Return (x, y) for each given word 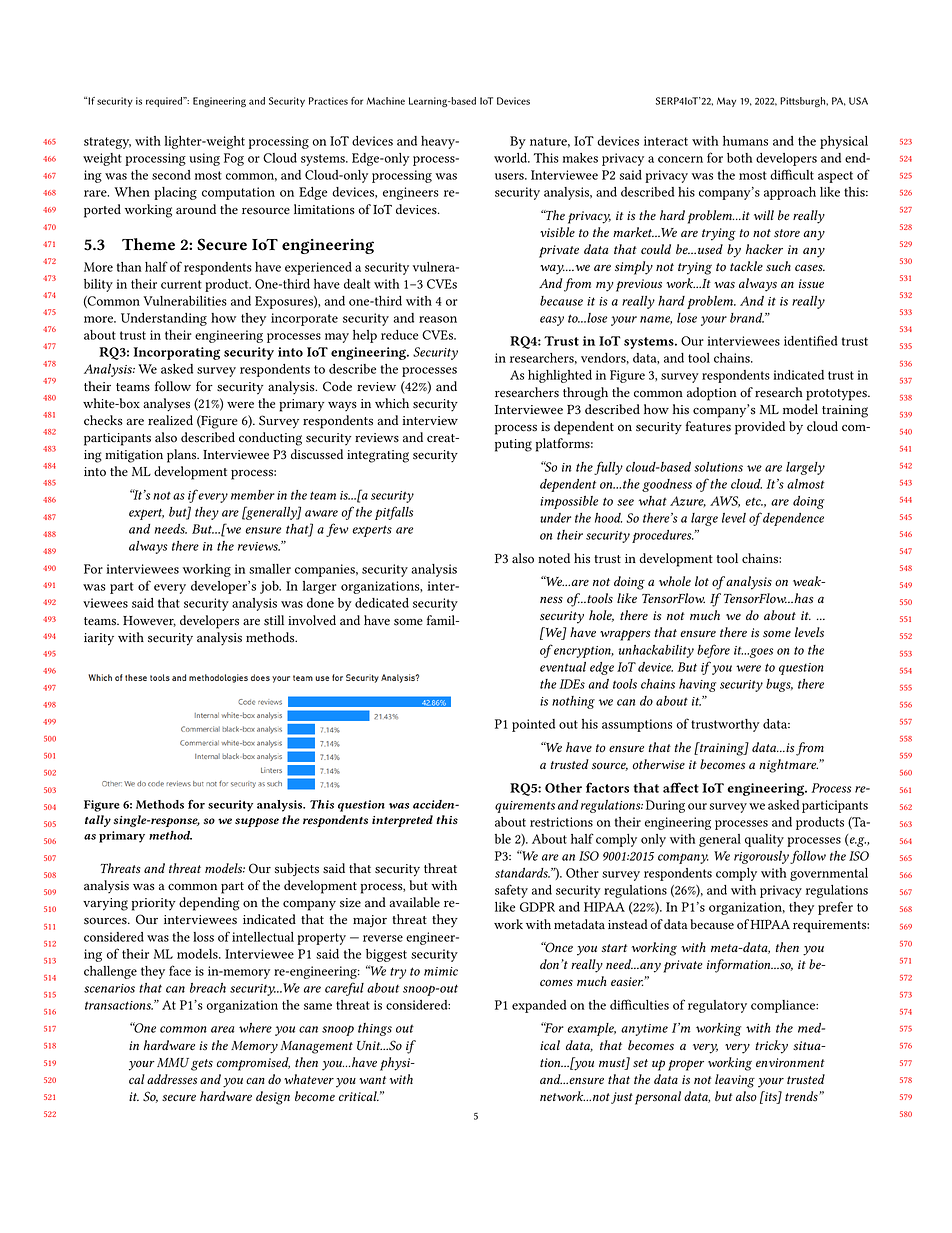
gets (202, 1065)
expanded (539, 1006)
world (512, 158)
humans (745, 141)
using (204, 159)
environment (790, 1062)
